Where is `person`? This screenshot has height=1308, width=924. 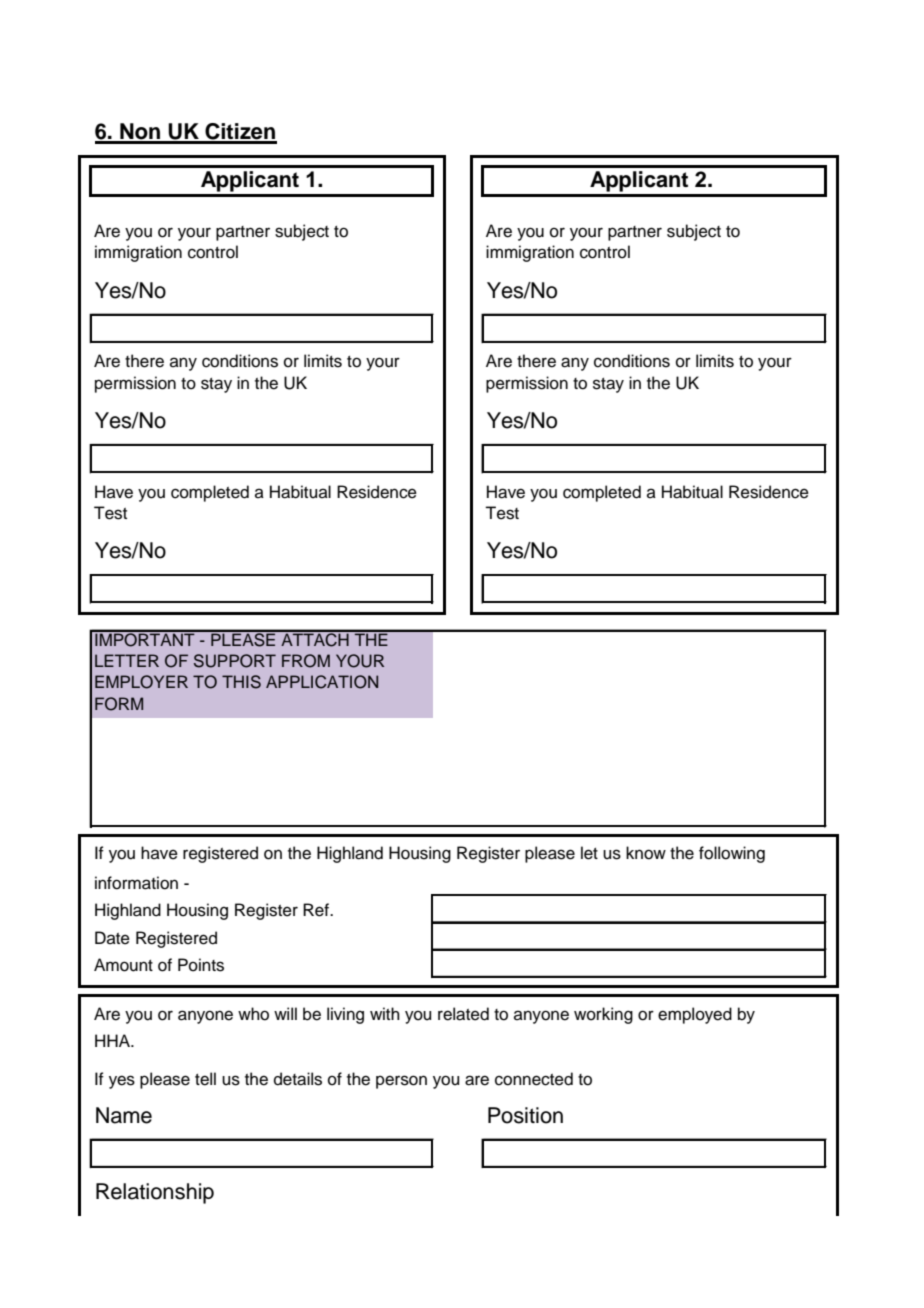
person is located at coordinates (401, 1082).
